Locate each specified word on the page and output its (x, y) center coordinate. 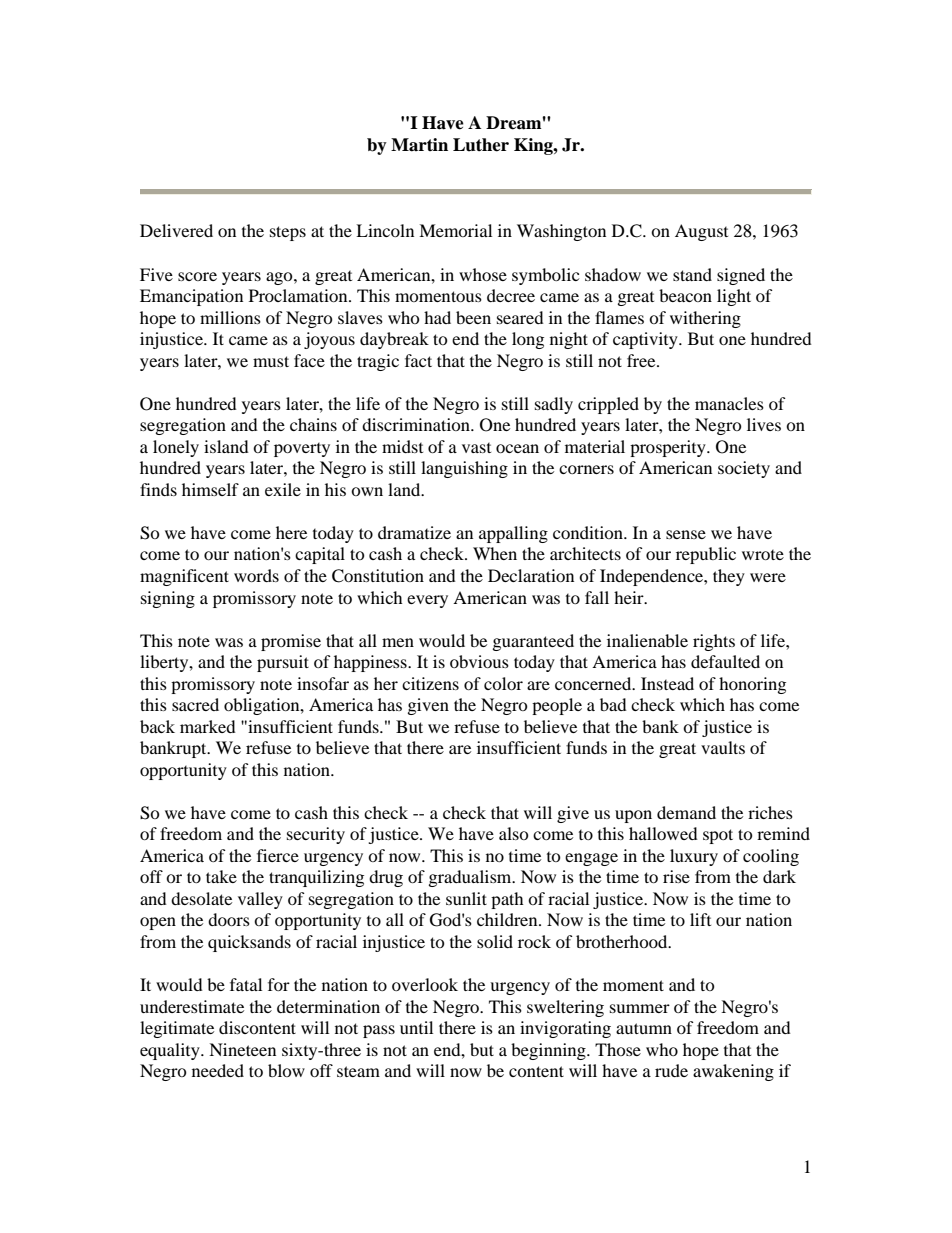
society (744, 469)
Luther (481, 145)
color (503, 683)
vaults (723, 747)
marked (208, 726)
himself (210, 489)
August (701, 232)
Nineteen (242, 1049)
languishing (464, 469)
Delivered (176, 230)
